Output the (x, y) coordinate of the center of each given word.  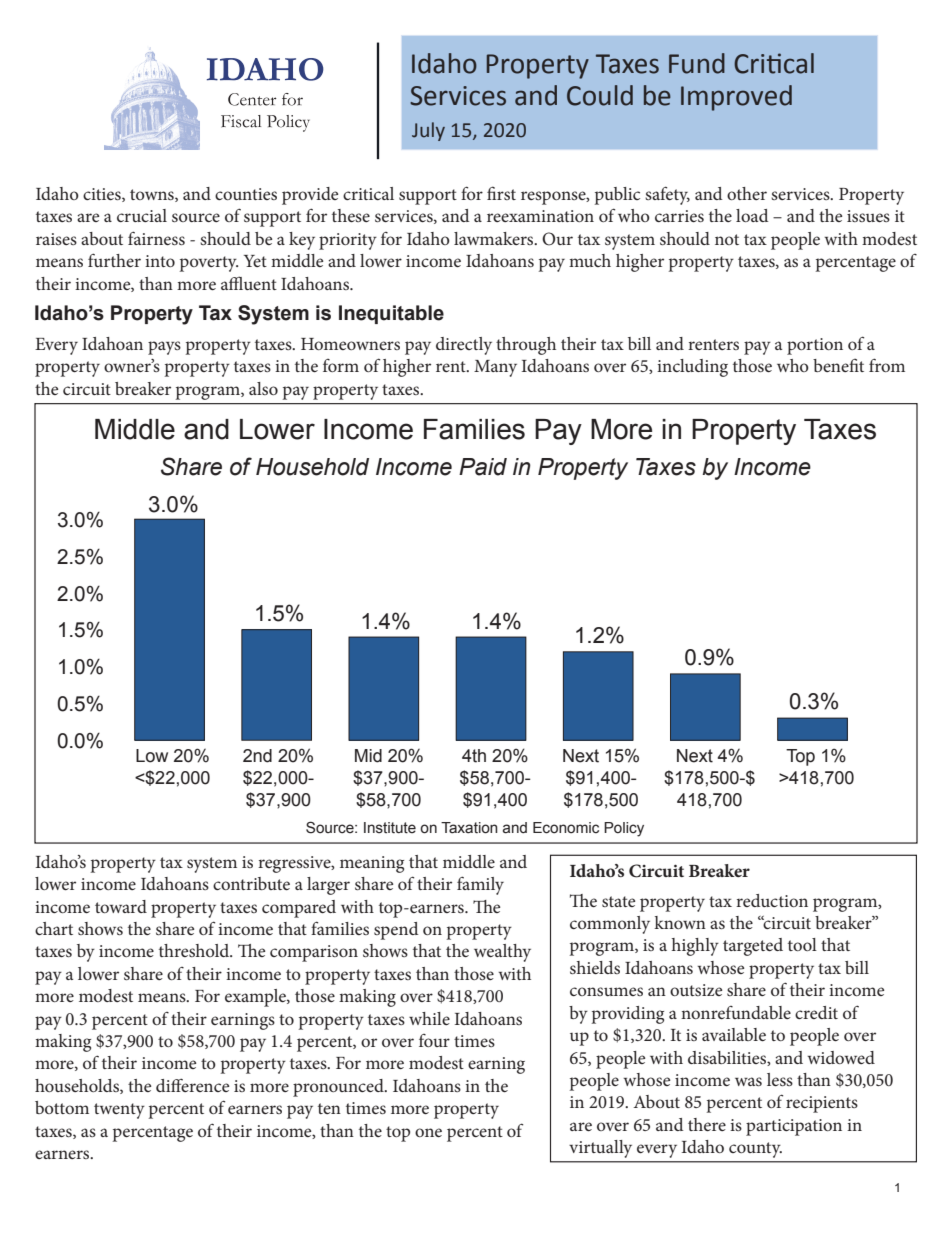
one (428, 1132)
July (428, 131)
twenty (119, 1111)
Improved (736, 98)
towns (153, 195)
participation (794, 1127)
